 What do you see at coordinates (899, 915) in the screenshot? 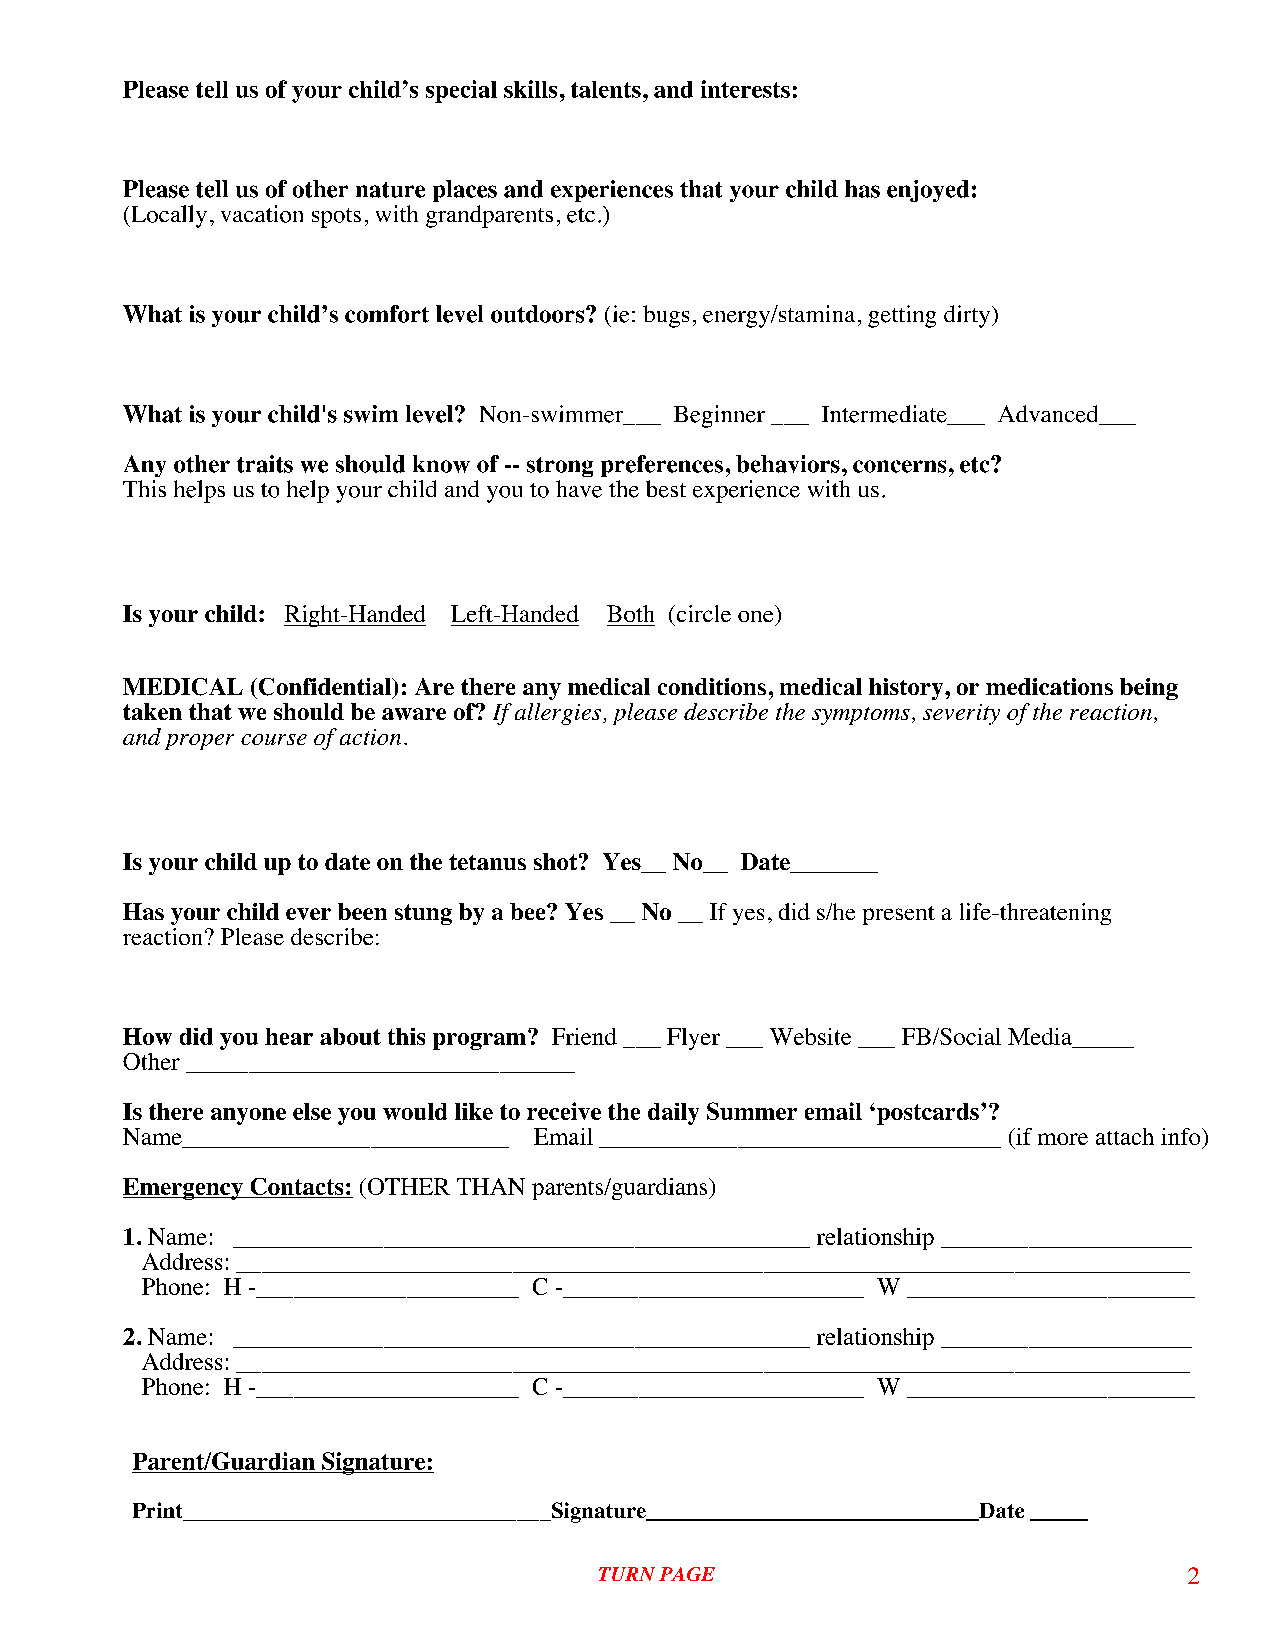
I see `present` at bounding box center [899, 915].
